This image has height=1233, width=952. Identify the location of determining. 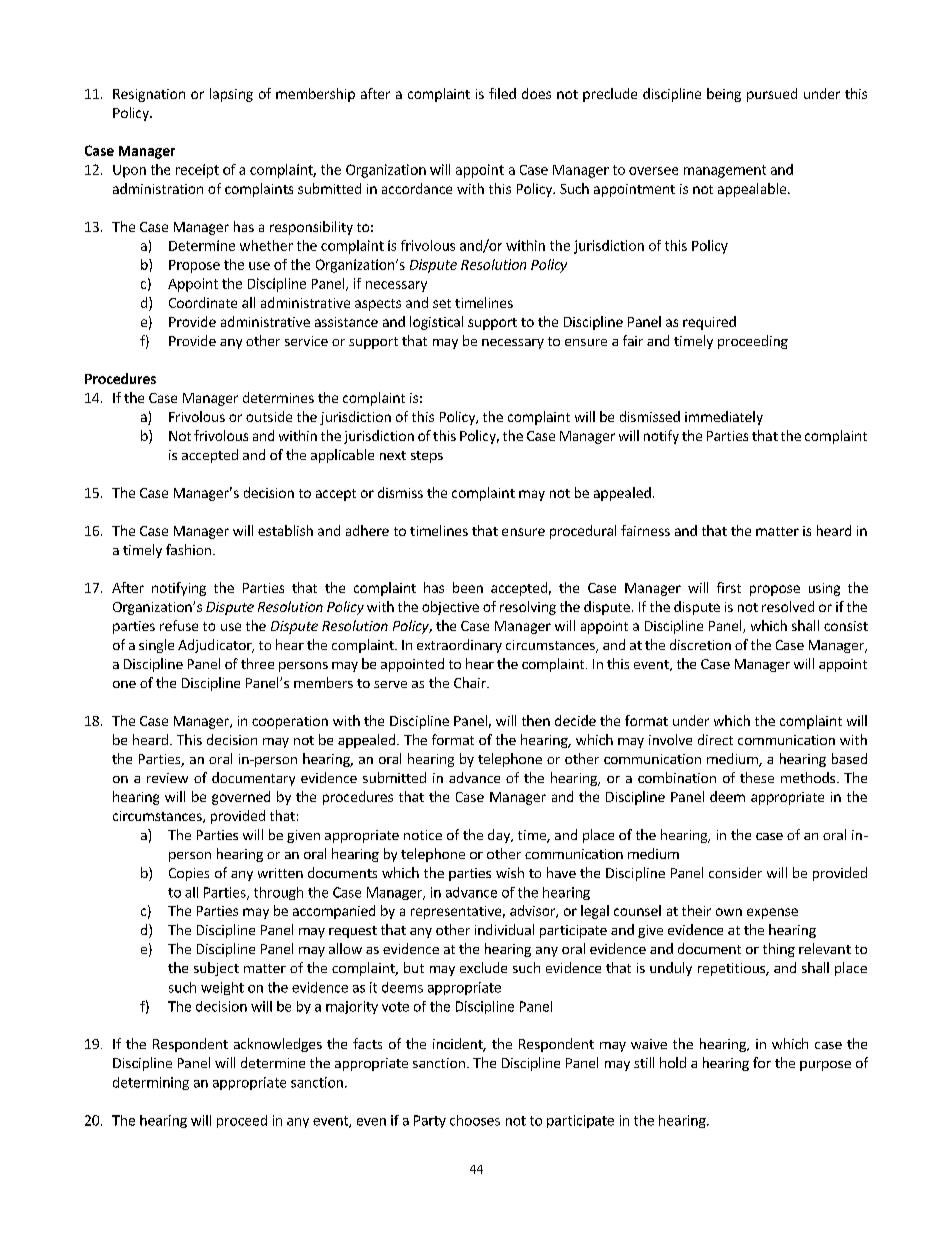
(151, 1083).
